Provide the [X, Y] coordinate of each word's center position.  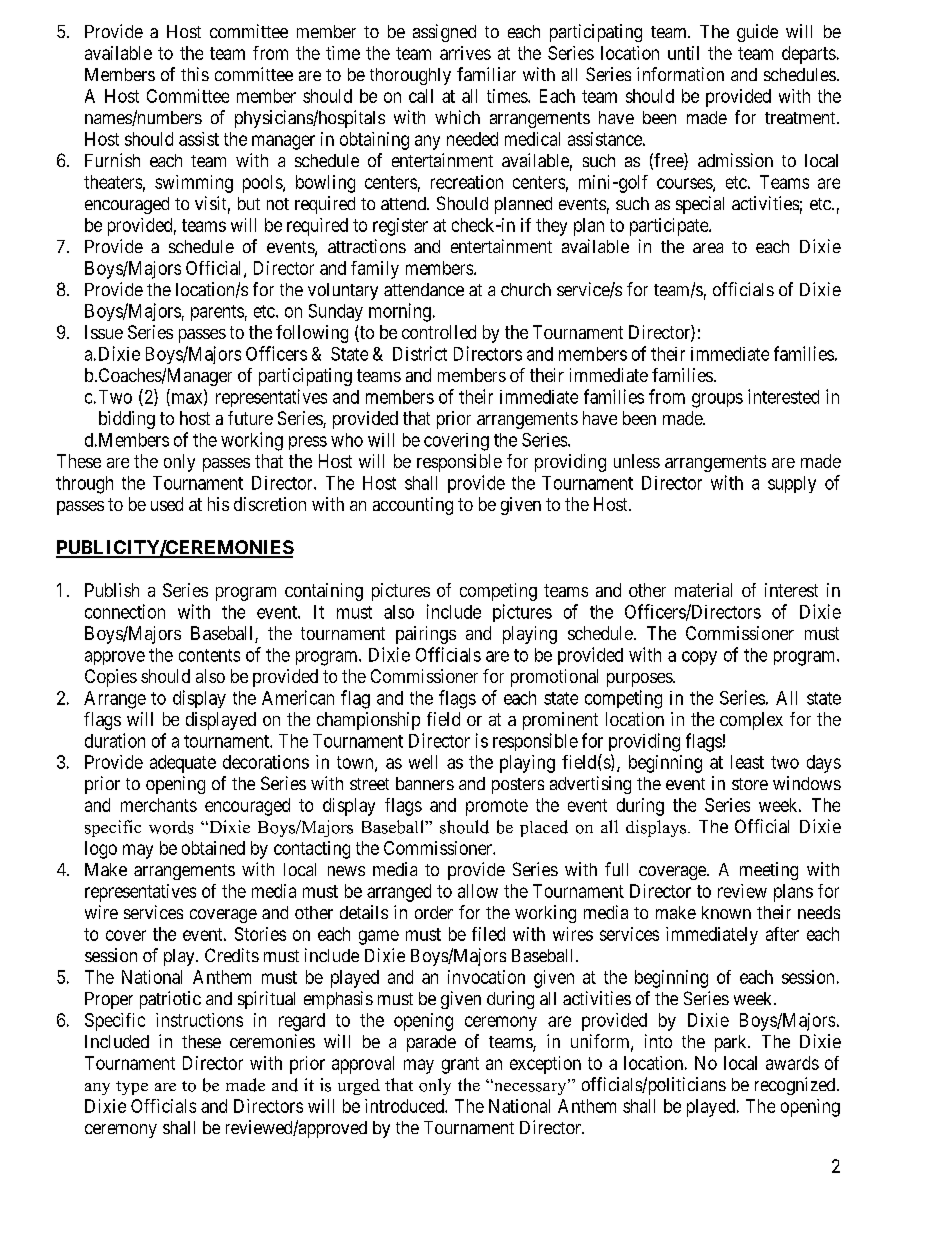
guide [757, 33]
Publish [112, 590]
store [750, 784]
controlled [439, 332]
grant [460, 1065]
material [703, 590]
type [132, 1088]
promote [497, 807]
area [708, 248]
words [171, 827]
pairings [426, 635]
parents [217, 313]
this [195, 74]
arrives [465, 53]
